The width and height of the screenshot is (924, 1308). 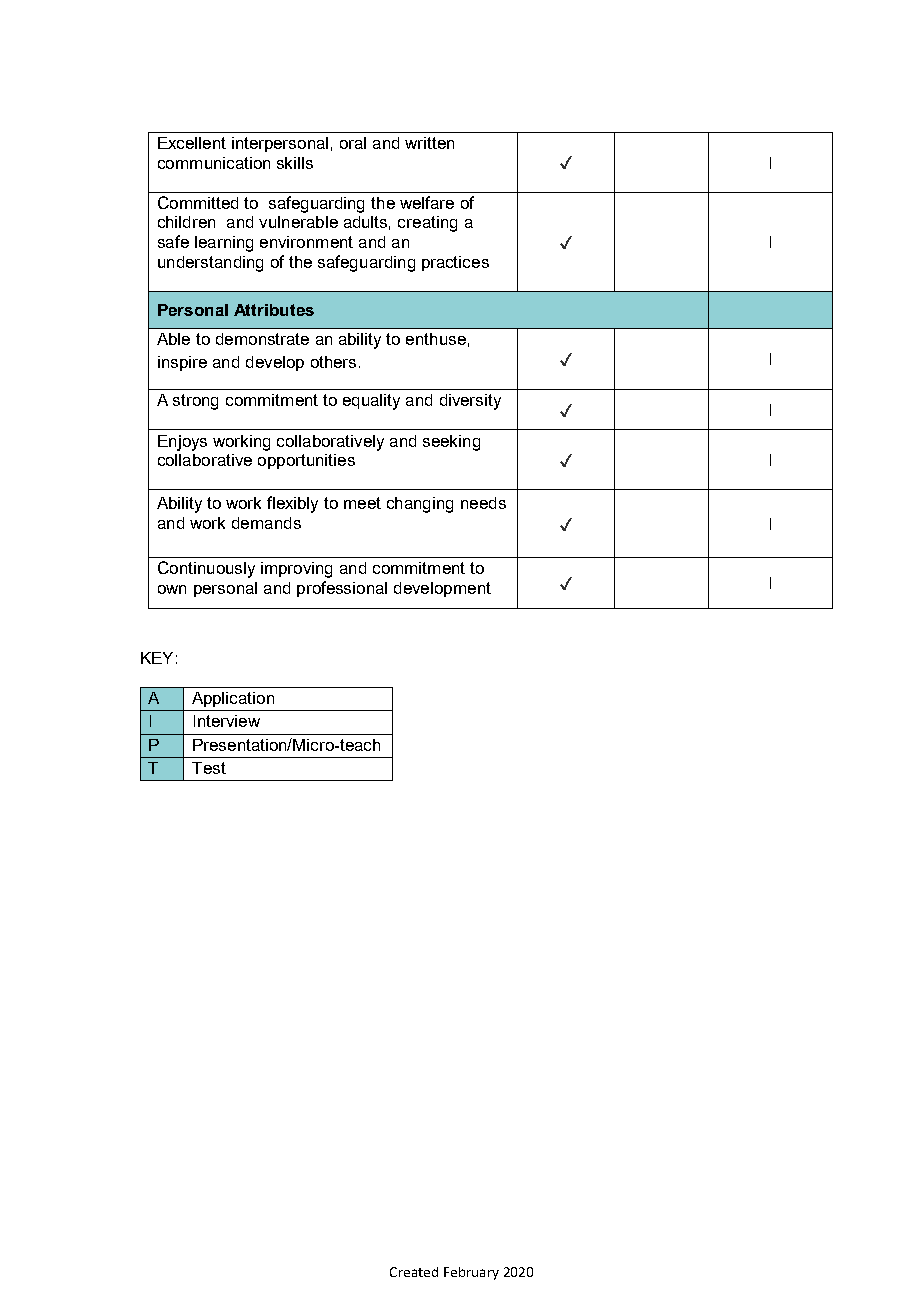 What do you see at coordinates (295, 163) in the screenshot?
I see `skills` at bounding box center [295, 163].
